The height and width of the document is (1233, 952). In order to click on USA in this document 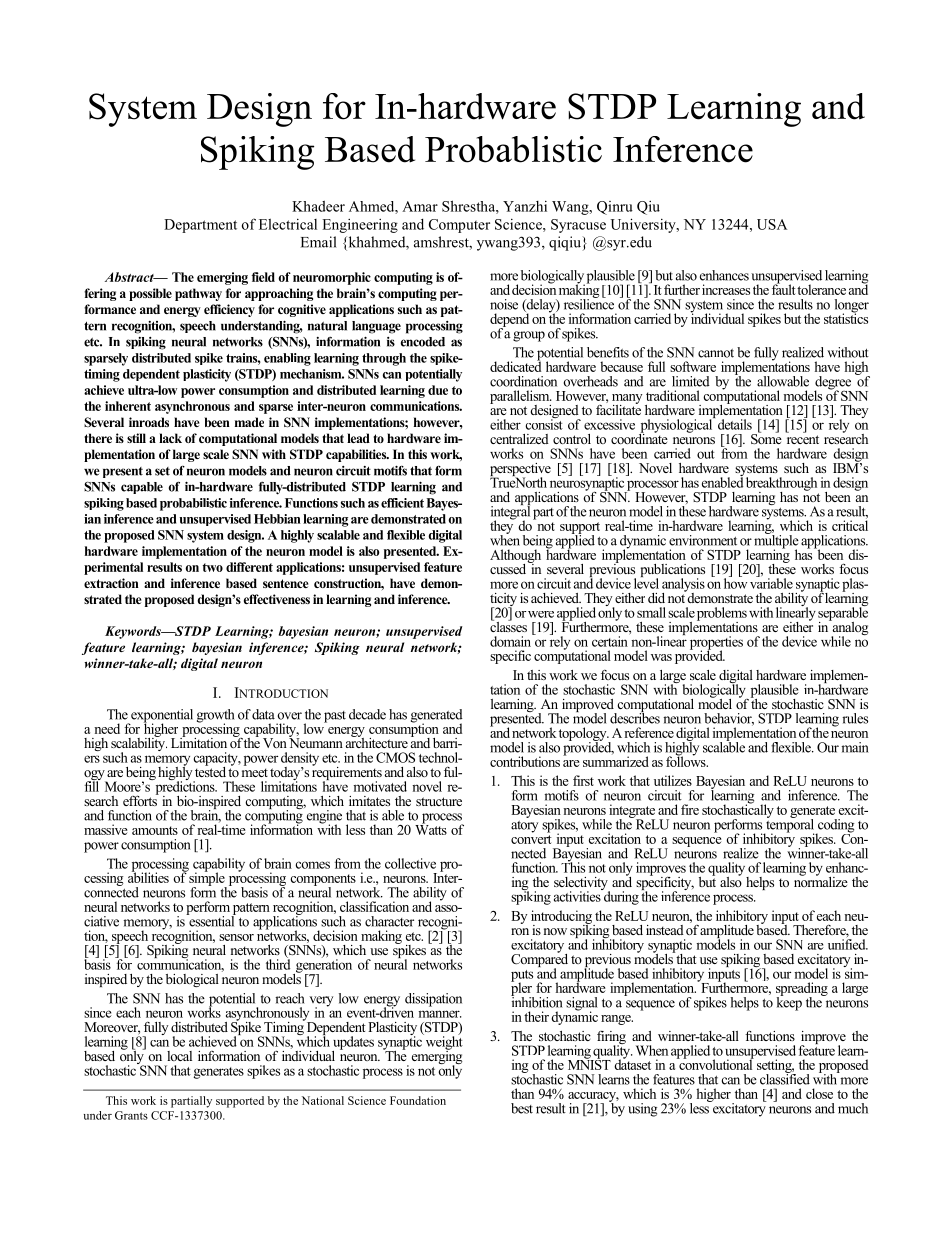, I will do `click(772, 224)`.
